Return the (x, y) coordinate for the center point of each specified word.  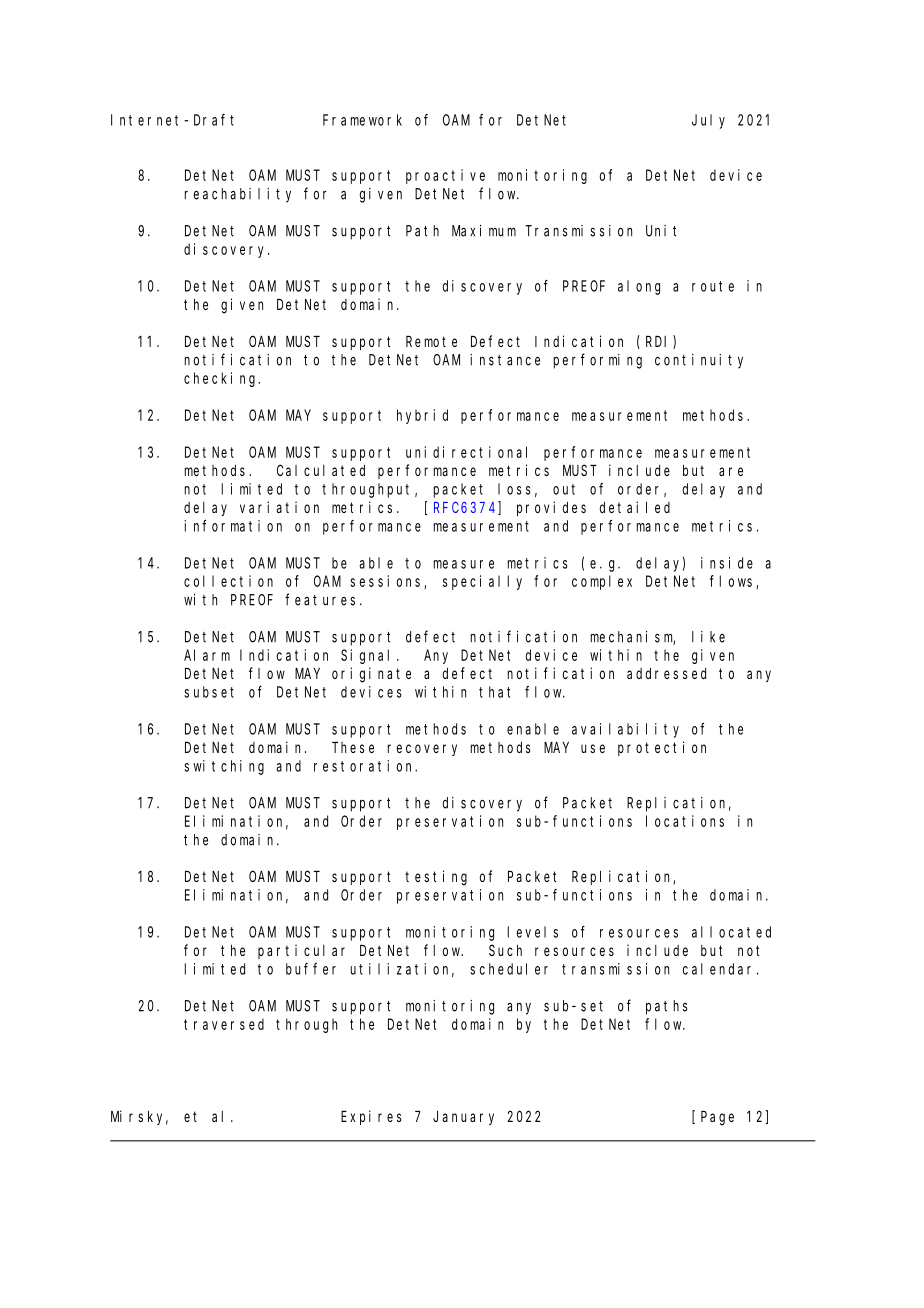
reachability (238, 195)
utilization (402, 970)
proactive (445, 176)
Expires (371, 1117)
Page (717, 1118)
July (708, 121)
